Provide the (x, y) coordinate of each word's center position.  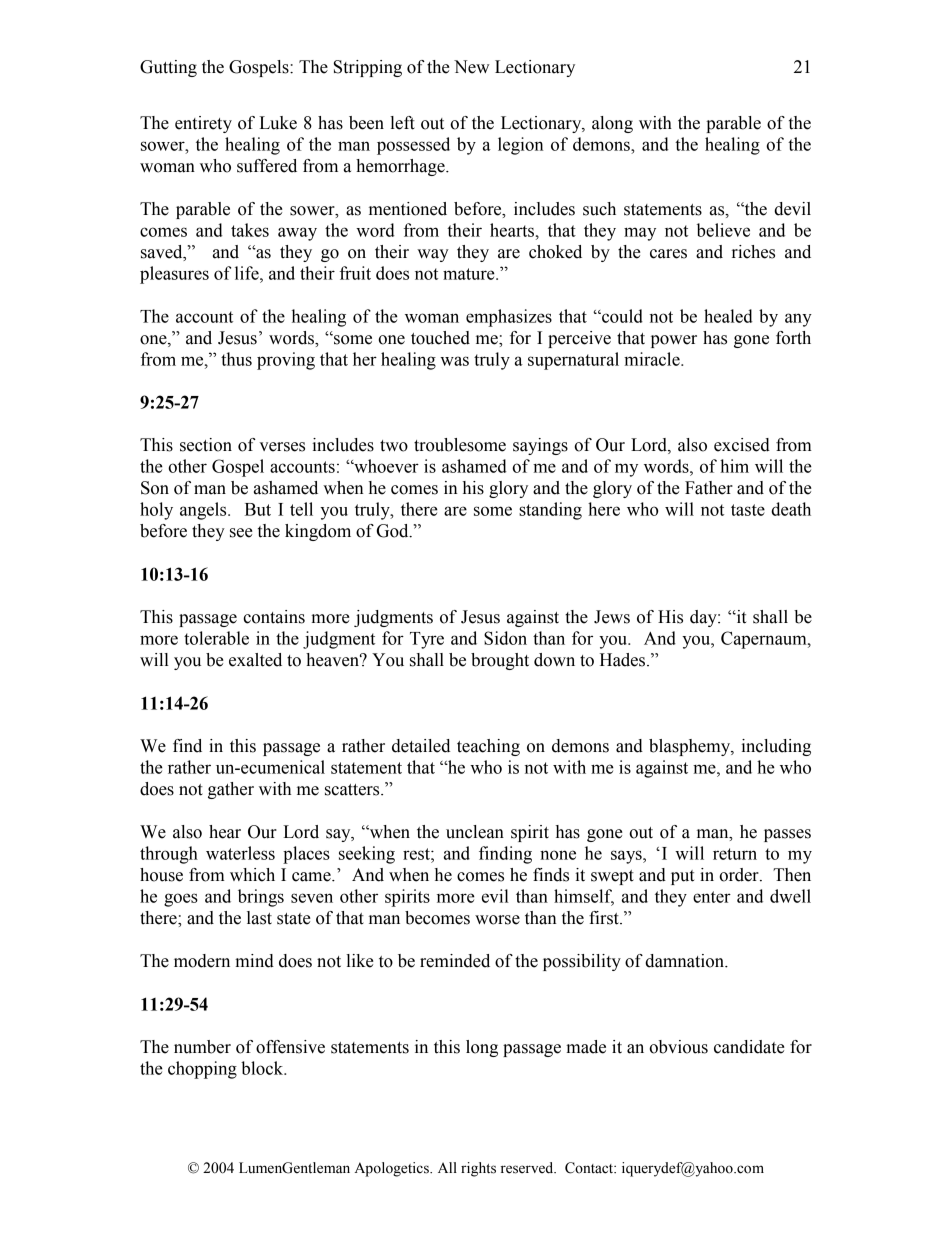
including (776, 747)
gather (231, 790)
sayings (540, 446)
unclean (475, 832)
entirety (203, 124)
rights (478, 1169)
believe (723, 230)
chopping (202, 1070)
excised (742, 445)
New (471, 67)
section (206, 445)
